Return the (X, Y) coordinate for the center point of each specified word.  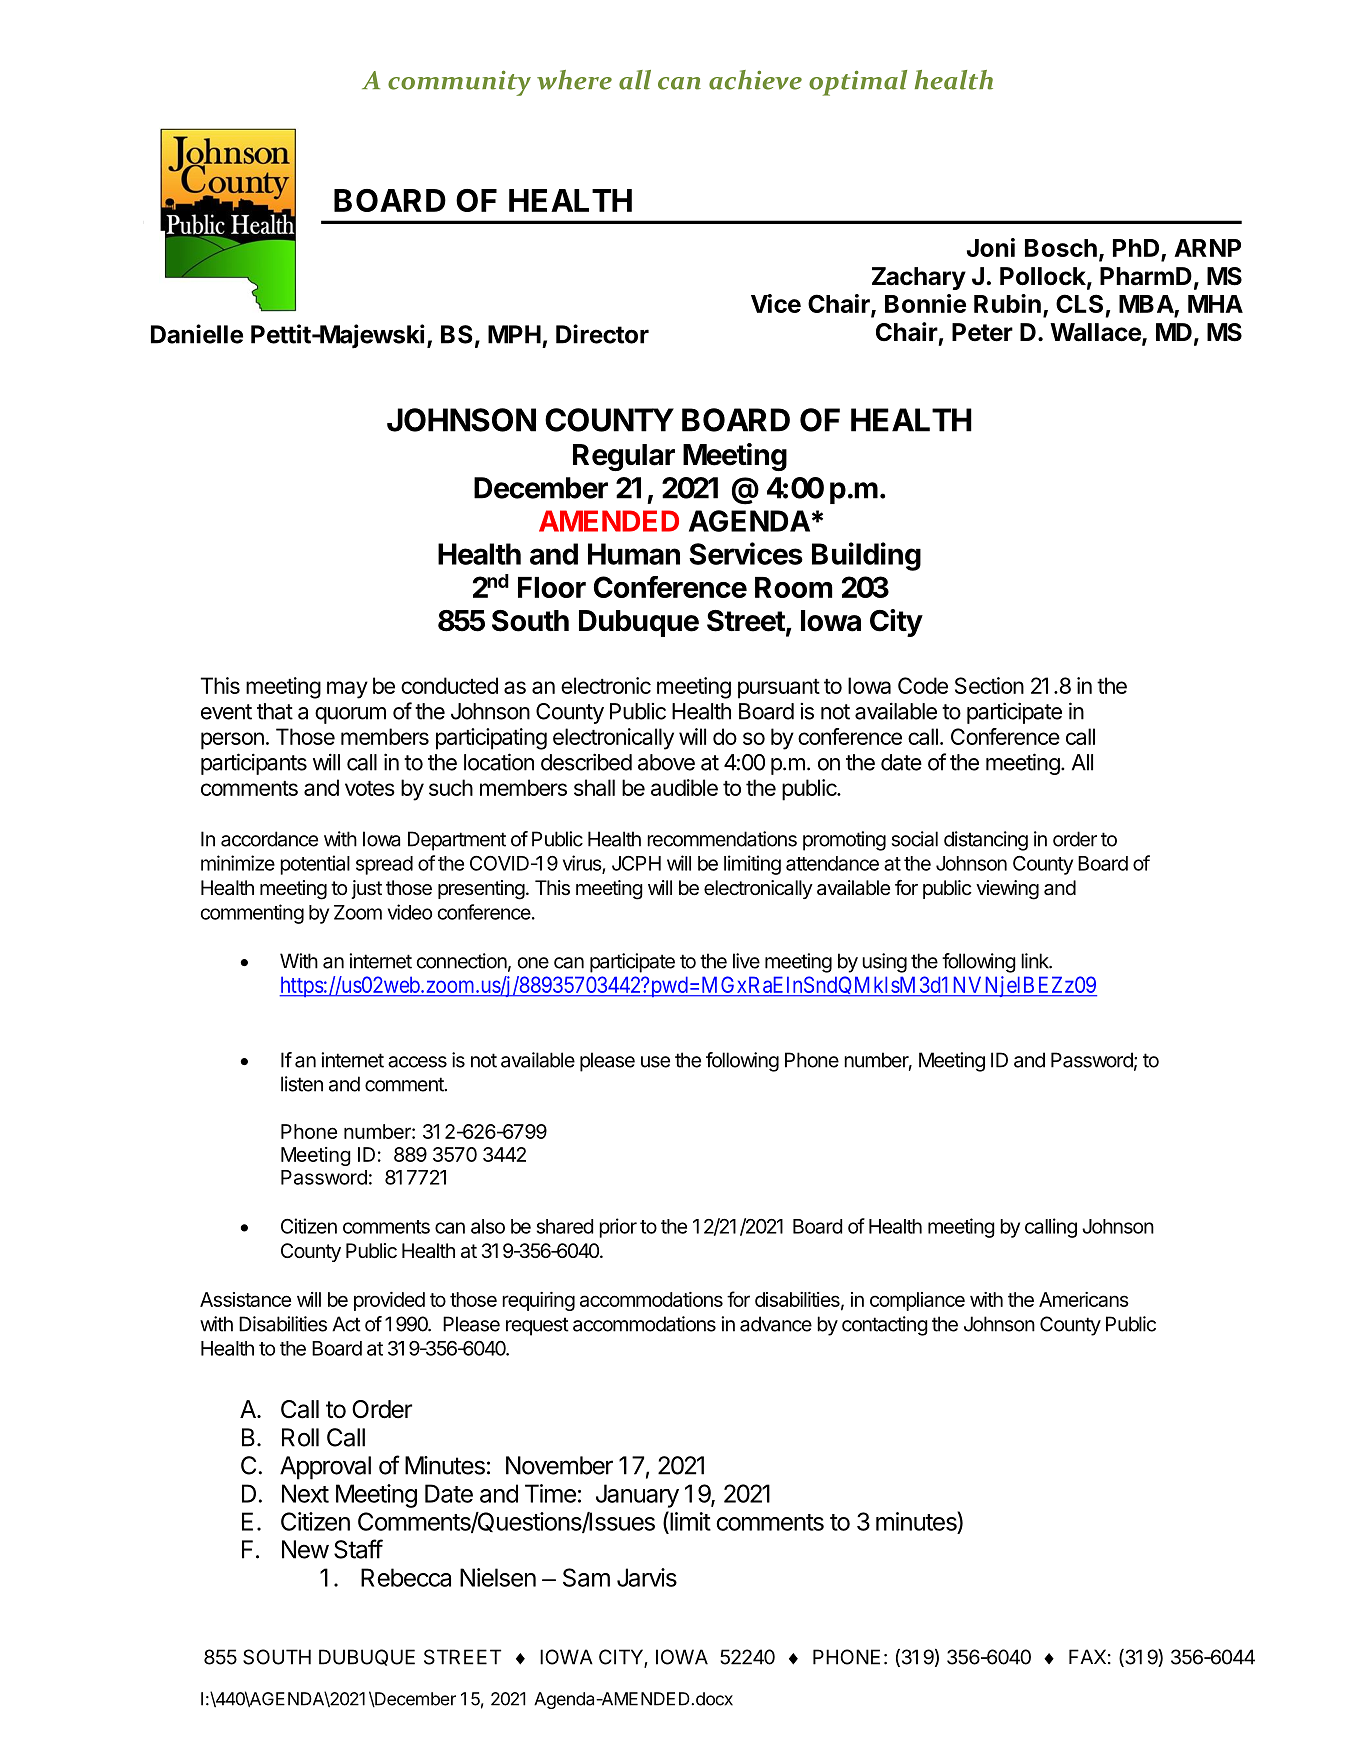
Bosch (1061, 248)
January (637, 1496)
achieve (755, 80)
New (305, 1549)
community (459, 83)
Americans (1084, 1299)
